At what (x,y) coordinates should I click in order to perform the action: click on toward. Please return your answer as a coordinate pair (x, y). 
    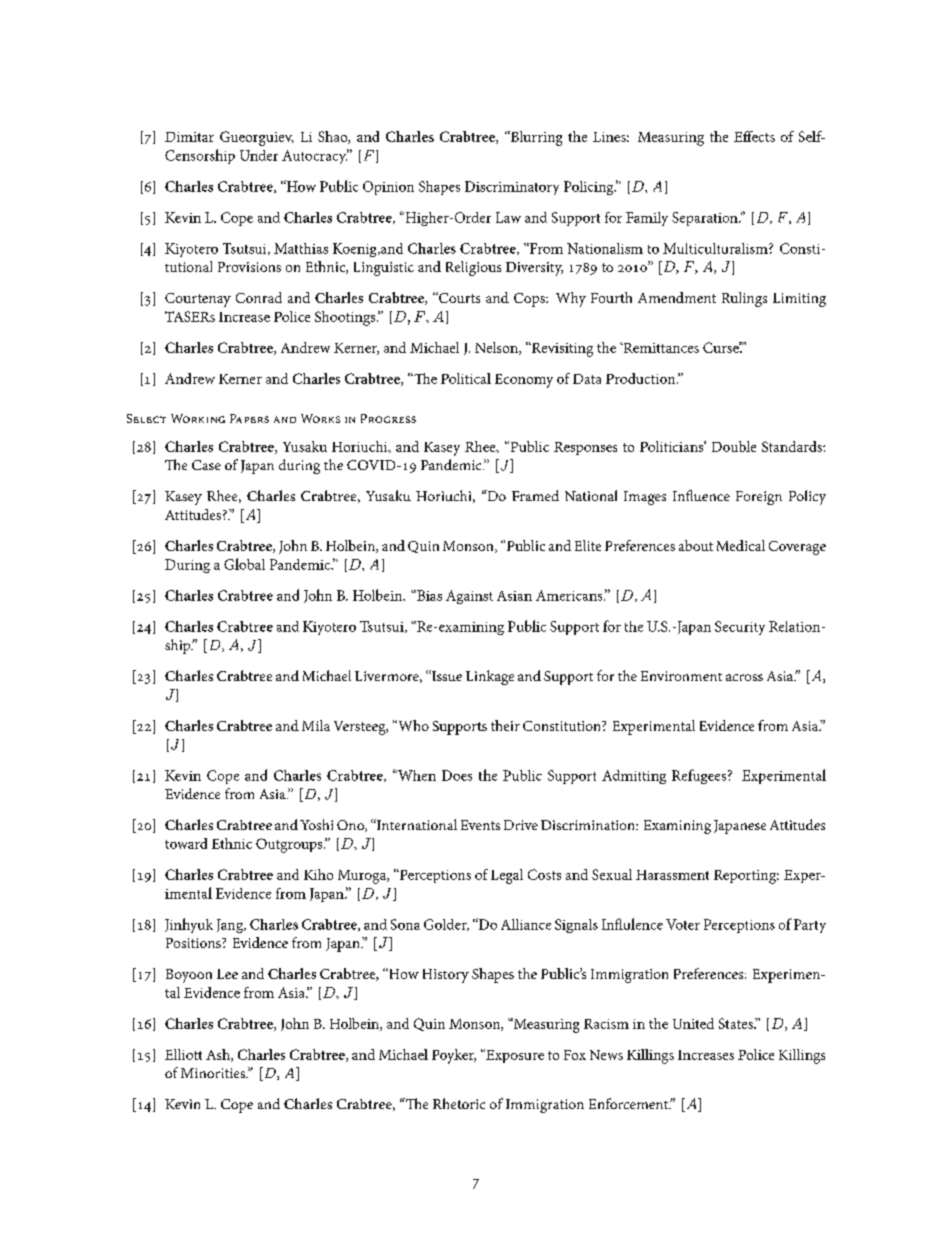
    Looking at the image, I should click on (186, 843).
